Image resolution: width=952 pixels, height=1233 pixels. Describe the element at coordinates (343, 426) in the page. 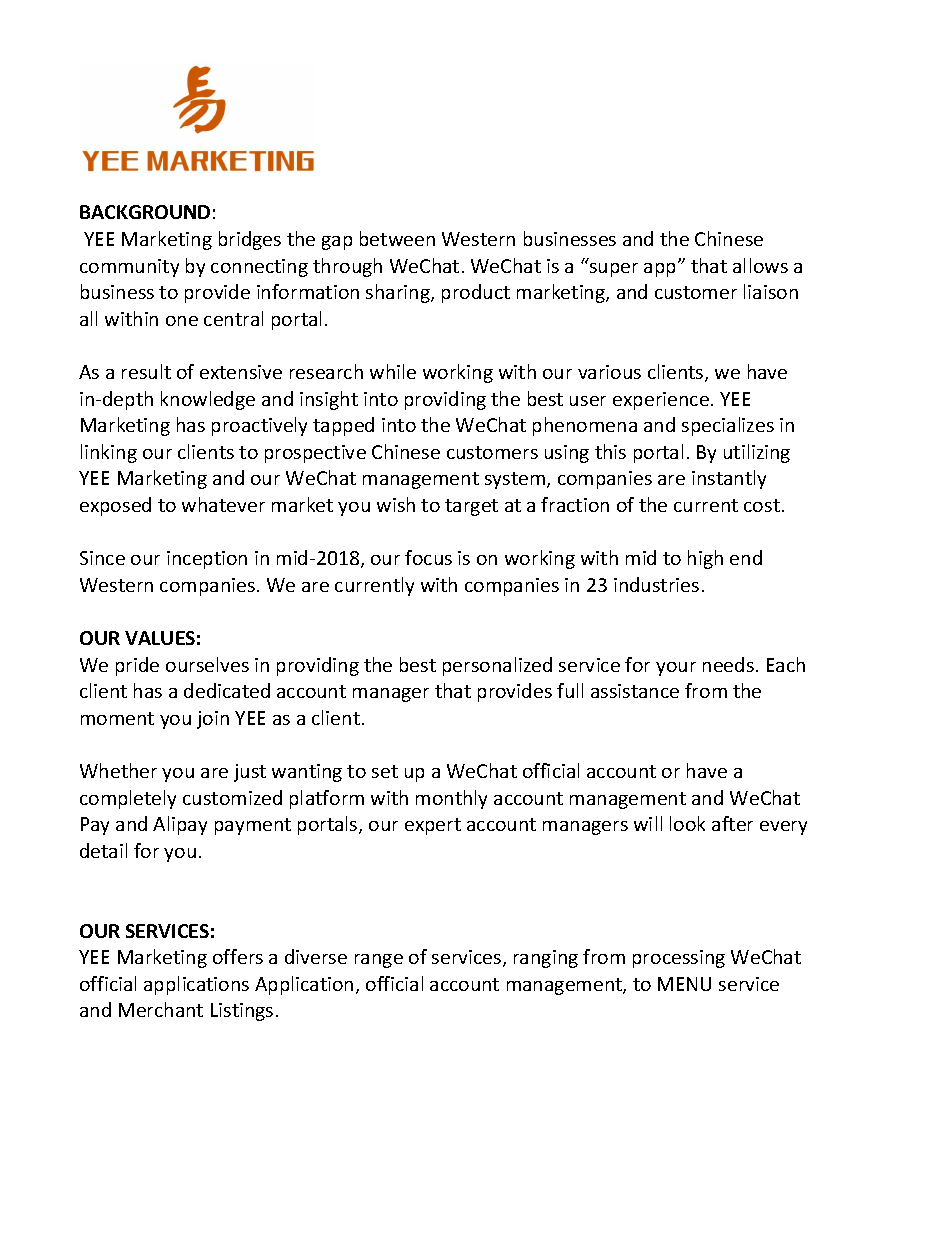

I see `tapped` at that location.
